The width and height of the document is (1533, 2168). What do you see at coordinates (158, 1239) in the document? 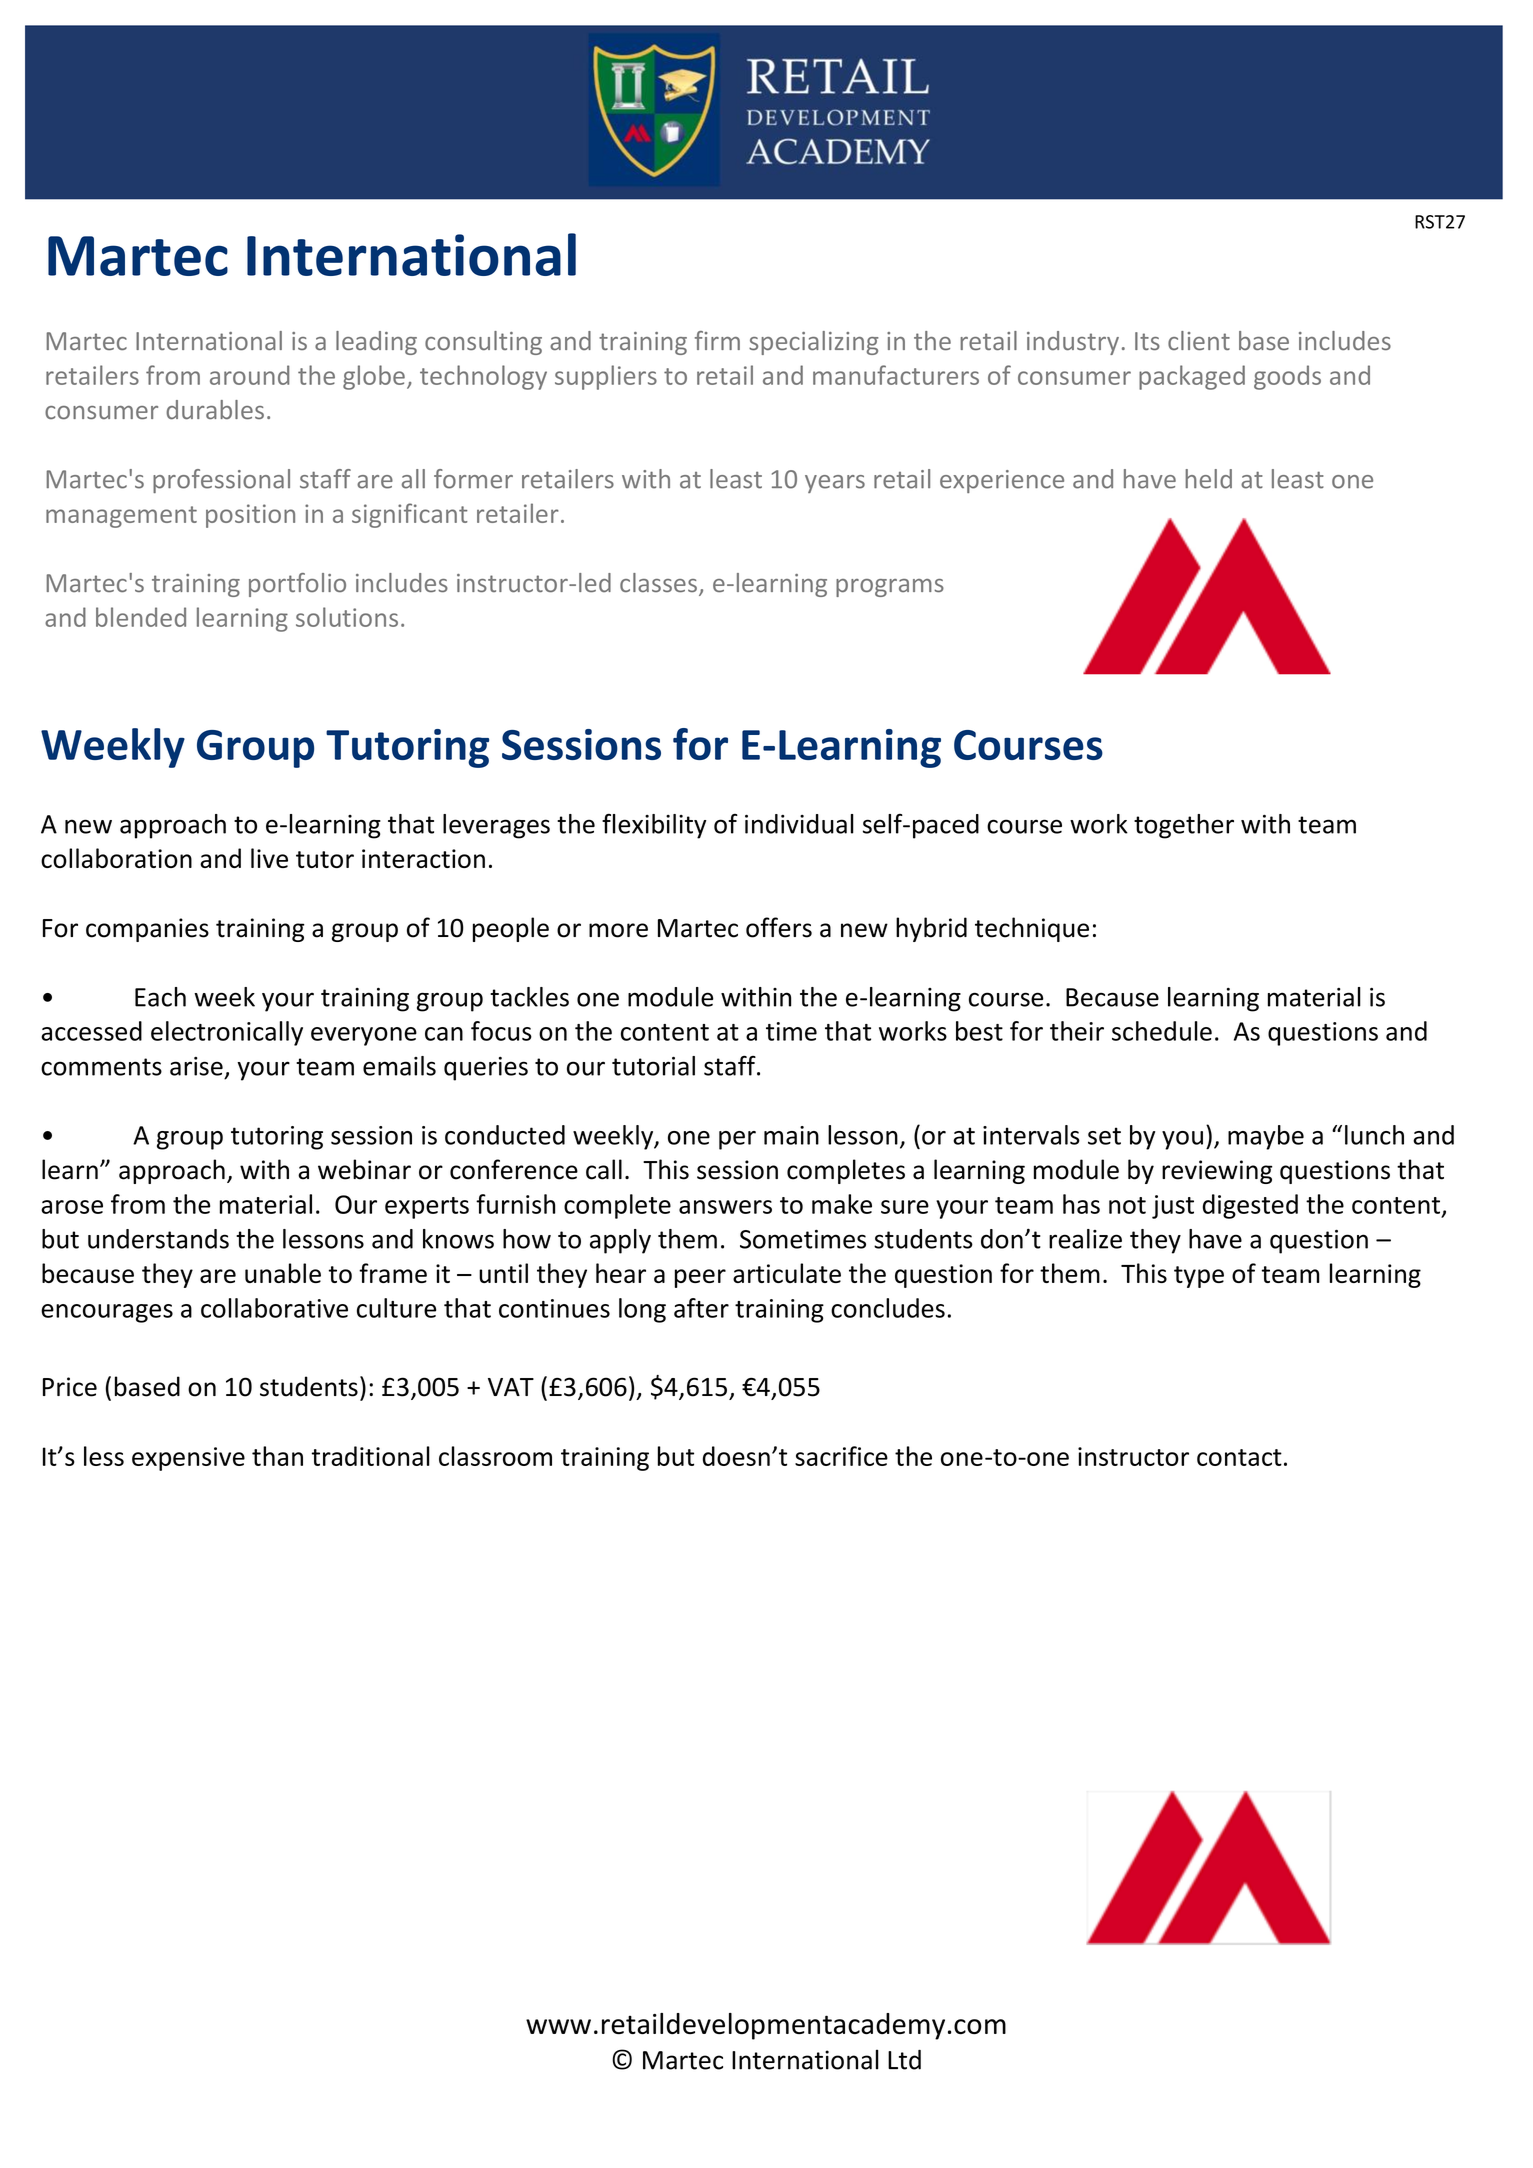
I see `understands` at bounding box center [158, 1239].
